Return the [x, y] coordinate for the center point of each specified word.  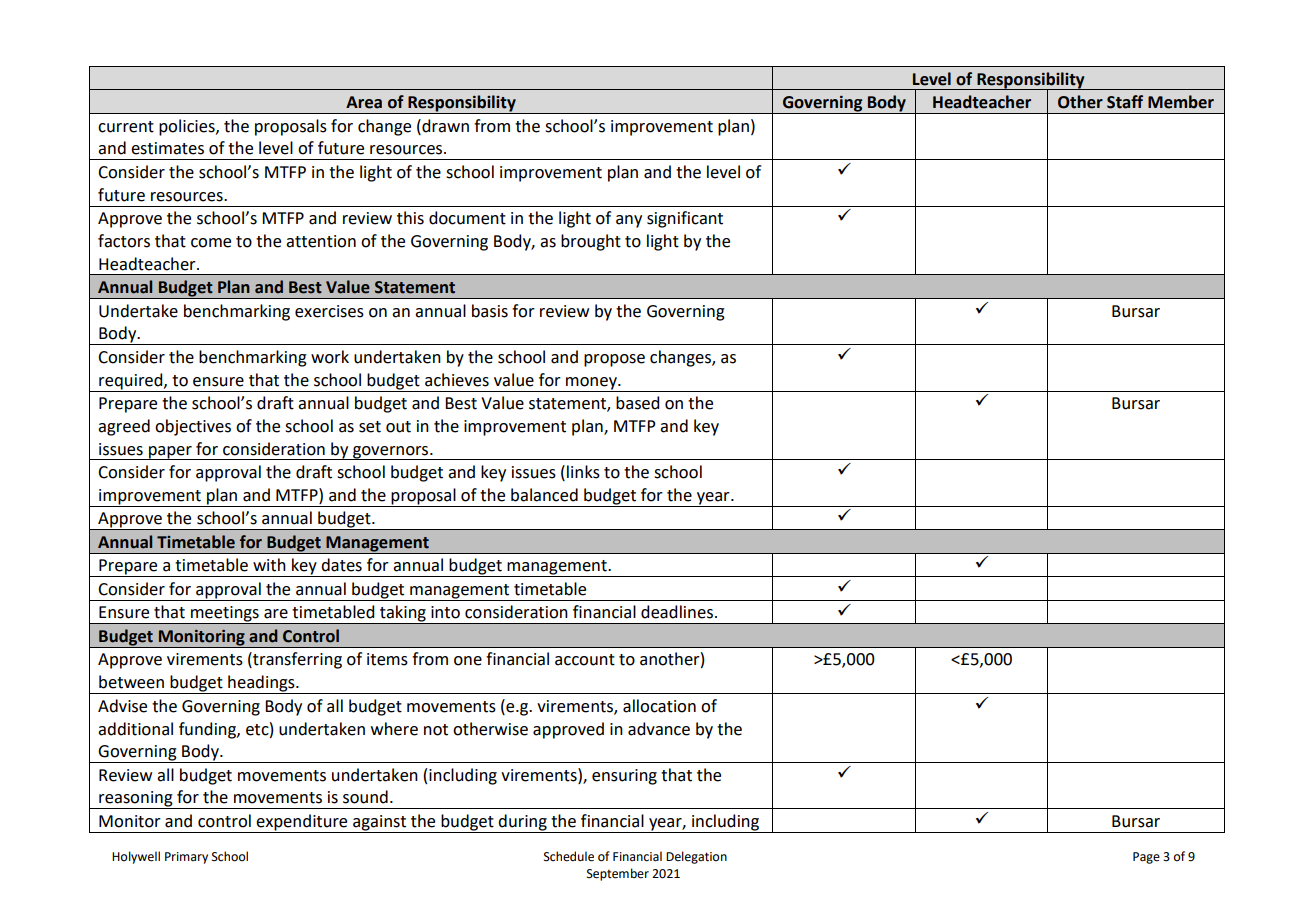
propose [614, 360]
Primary [186, 858]
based [637, 403]
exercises [329, 311]
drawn [444, 126]
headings [261, 684]
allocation [659, 706]
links [583, 472]
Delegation [696, 857]
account [585, 660]
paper [170, 453]
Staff [1125, 102]
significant [685, 219]
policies [188, 127]
